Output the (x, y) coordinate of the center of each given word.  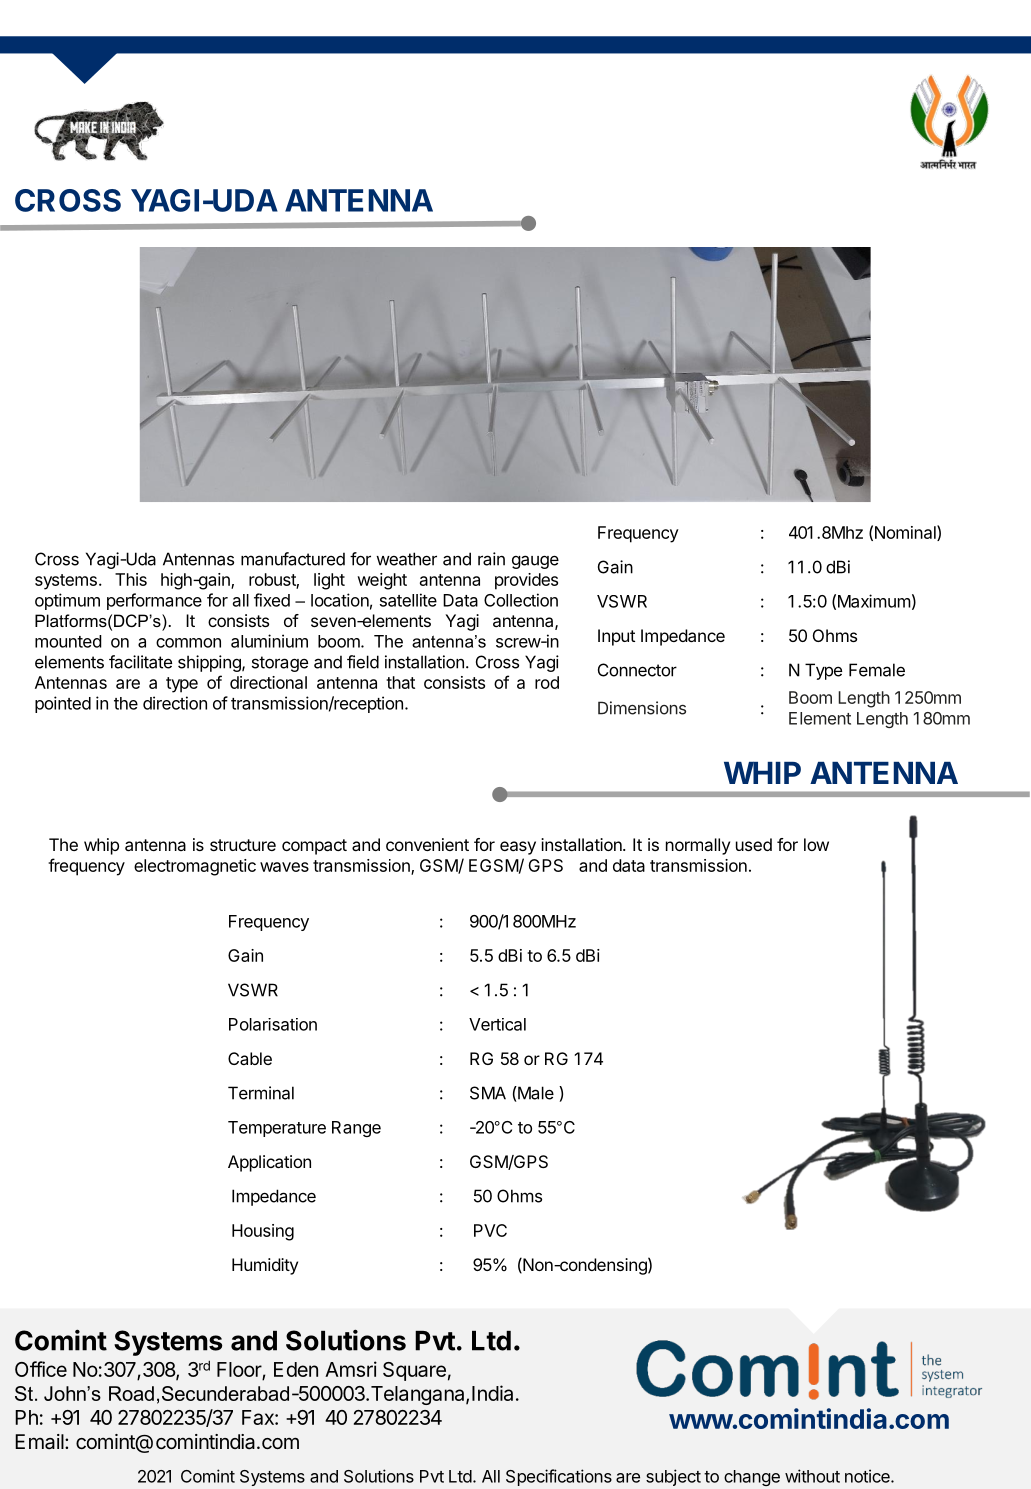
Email (39, 1442)
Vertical (497, 1024)
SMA (488, 1093)
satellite (408, 600)
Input (616, 637)
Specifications (559, 1477)
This (131, 579)
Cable (250, 1058)
